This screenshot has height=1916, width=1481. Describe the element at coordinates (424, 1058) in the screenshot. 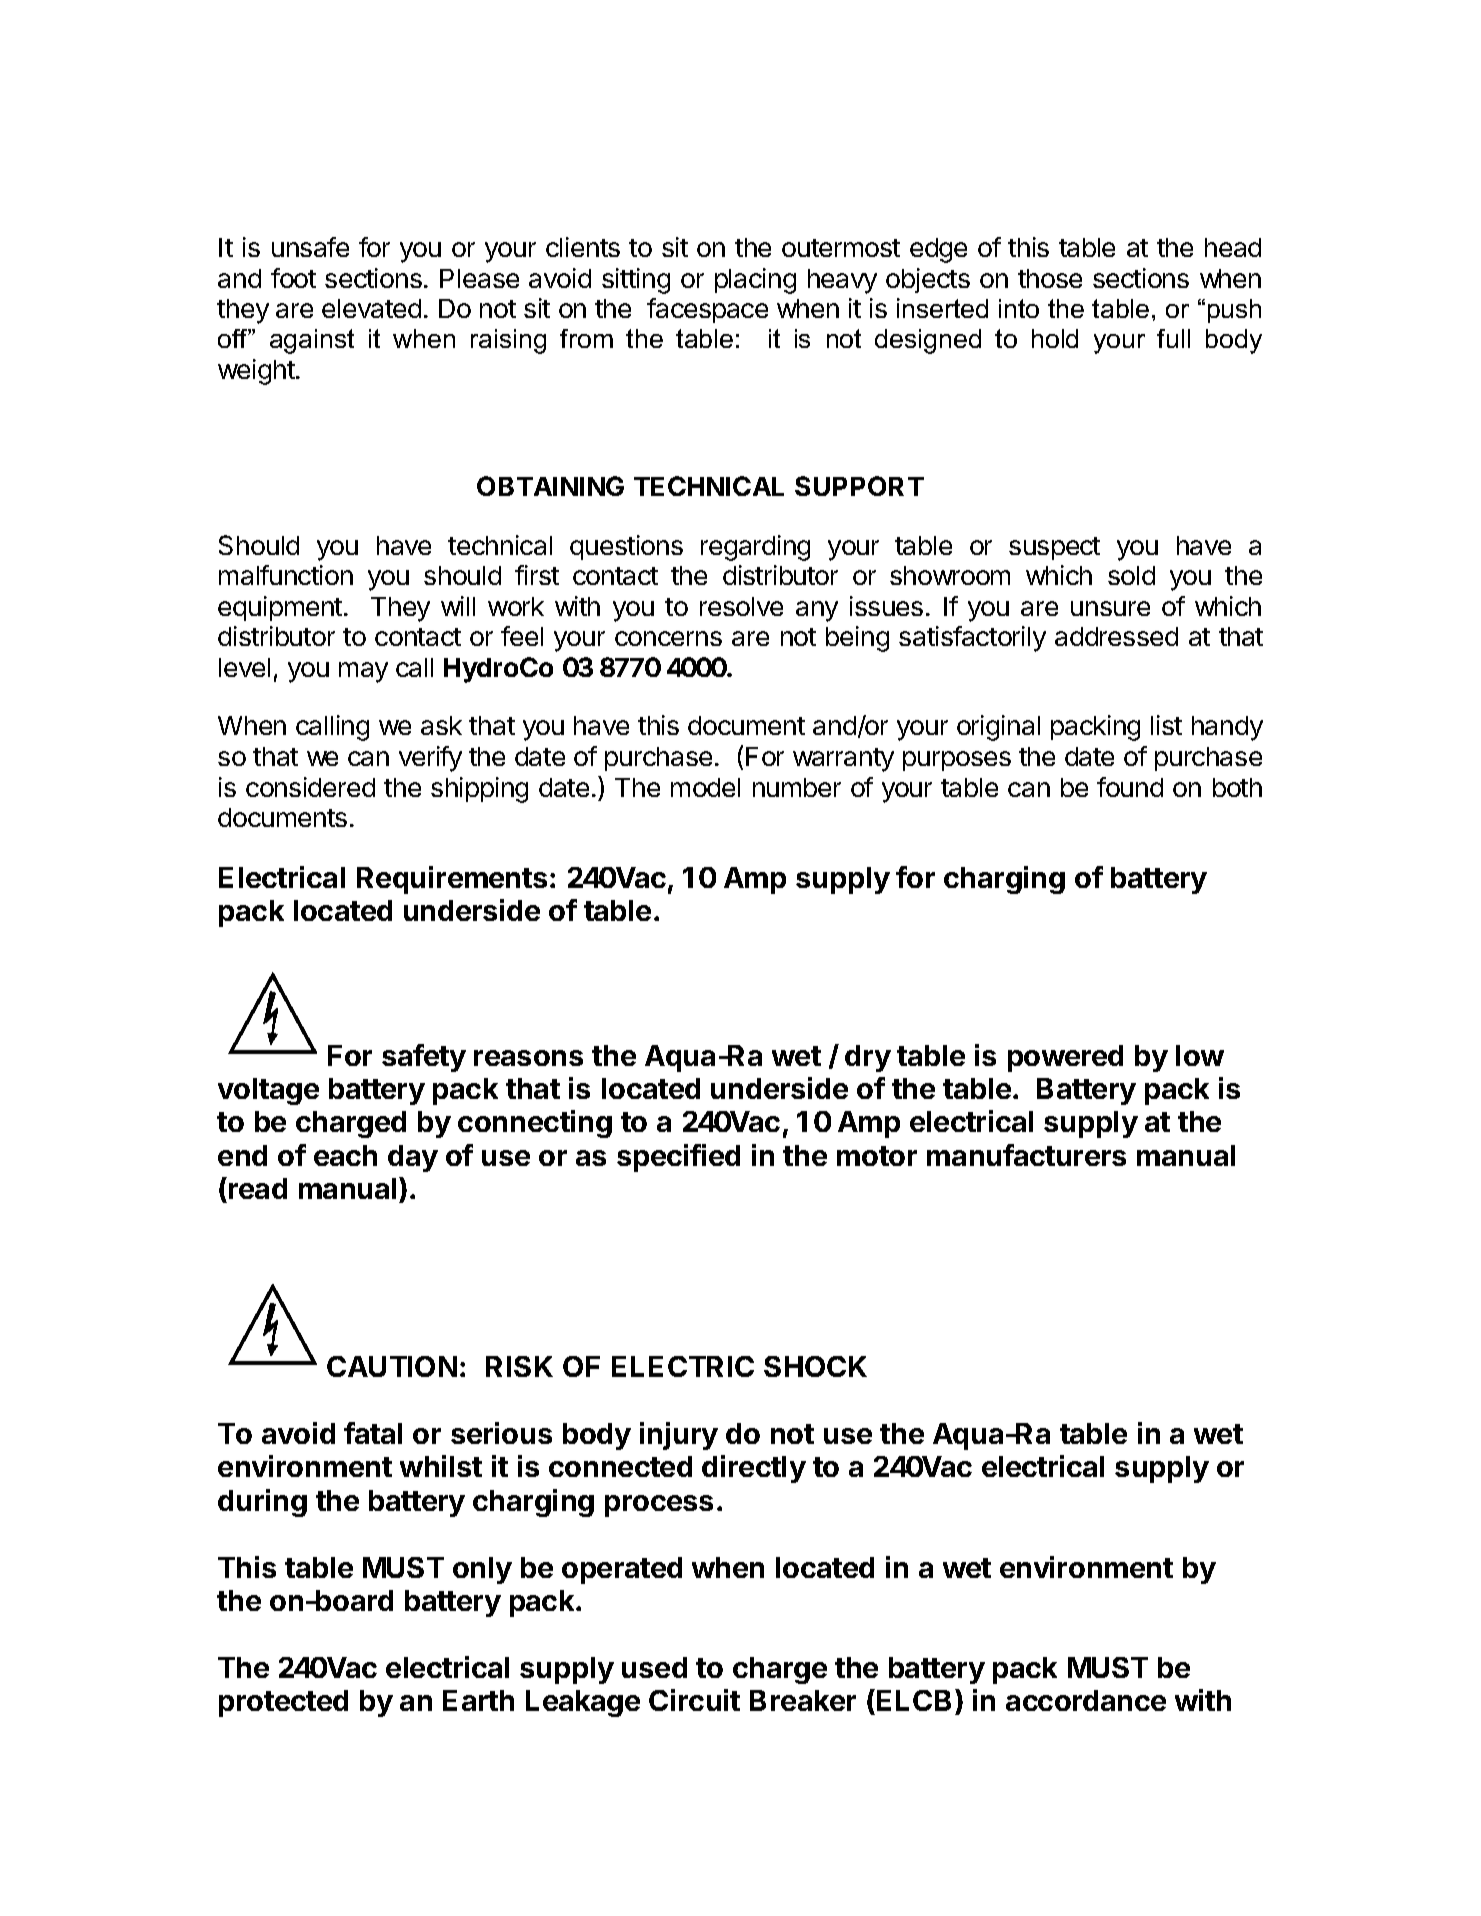

I see `safety` at that location.
